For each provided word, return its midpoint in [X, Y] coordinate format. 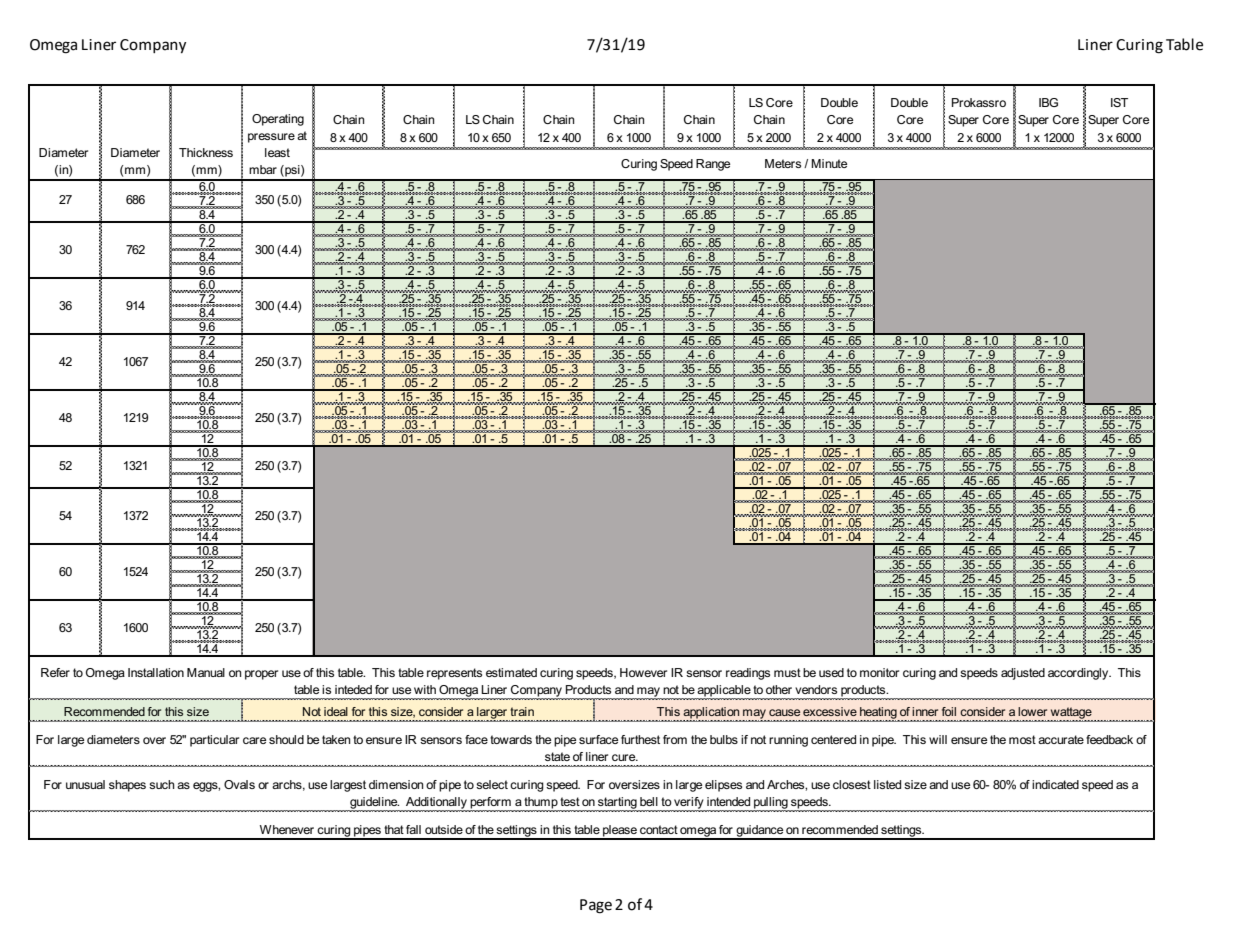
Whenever [287, 829]
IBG [1048, 102]
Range [713, 165]
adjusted [1023, 674]
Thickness [206, 152]
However [643, 672]
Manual [206, 672]
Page [596, 906]
